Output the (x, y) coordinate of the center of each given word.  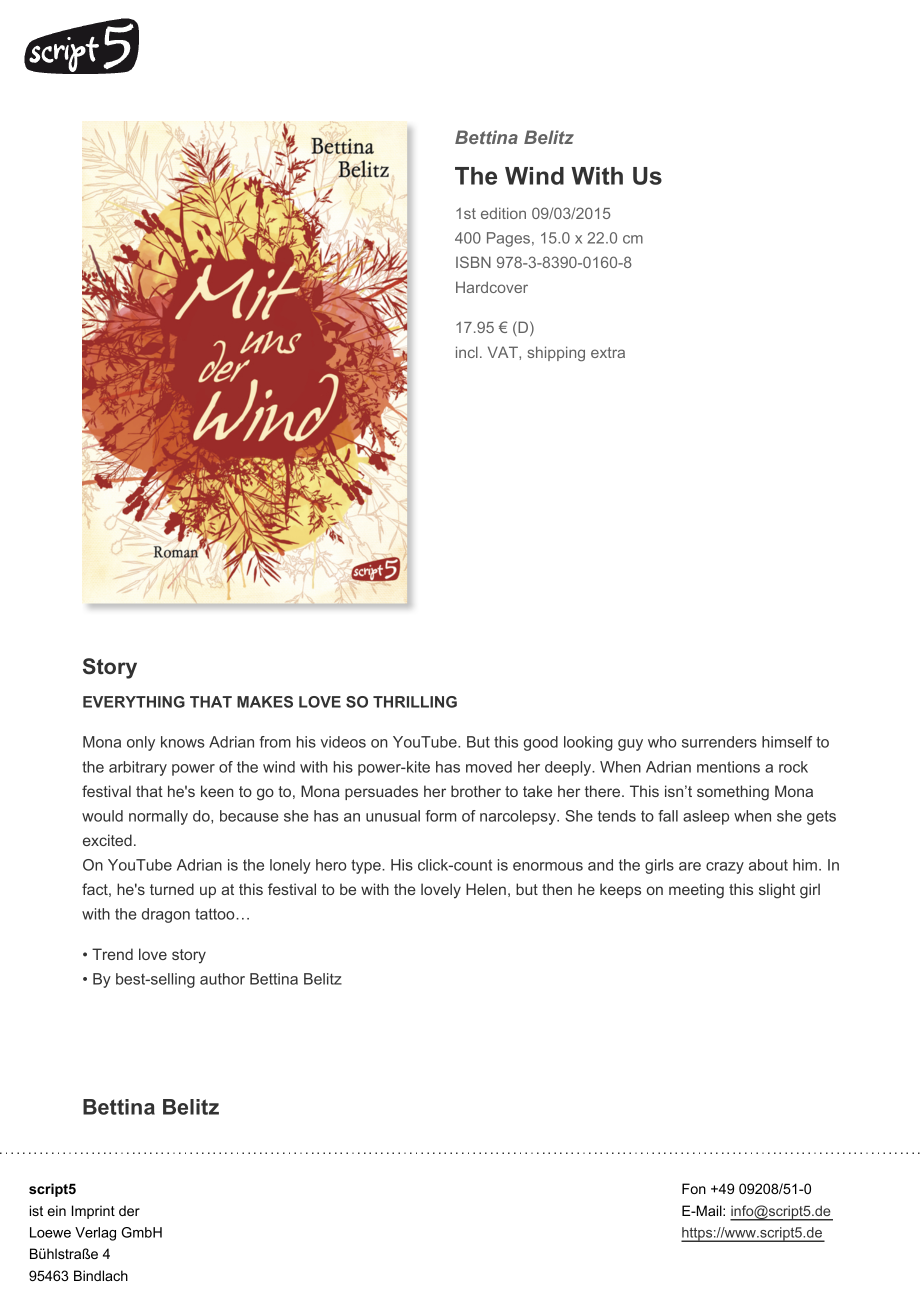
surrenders (719, 742)
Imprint (93, 1212)
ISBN (473, 262)
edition (503, 213)
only (141, 743)
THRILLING (415, 702)
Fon (694, 1188)
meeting (696, 891)
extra (608, 352)
